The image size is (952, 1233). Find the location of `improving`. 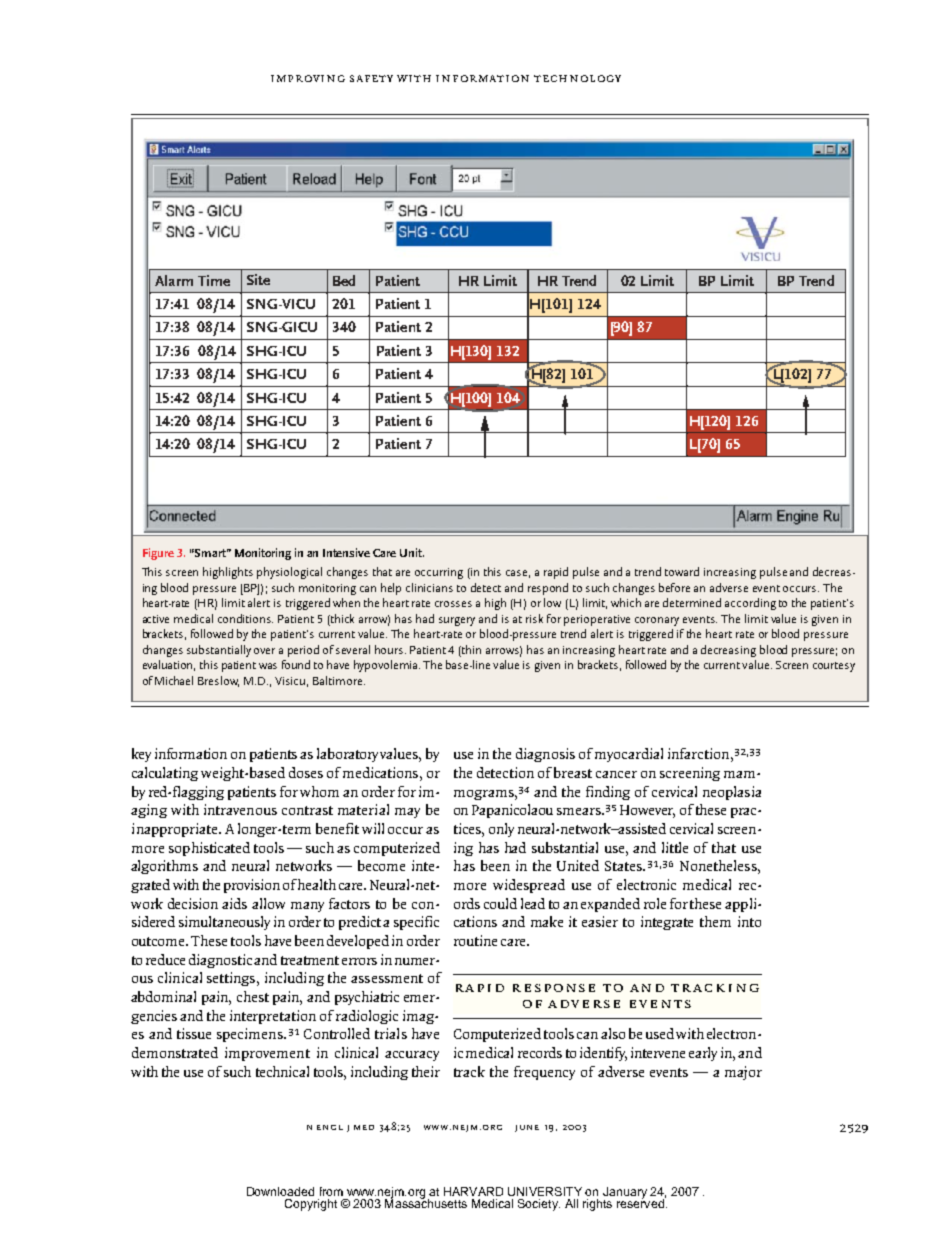

improving is located at coordinates (308, 78).
